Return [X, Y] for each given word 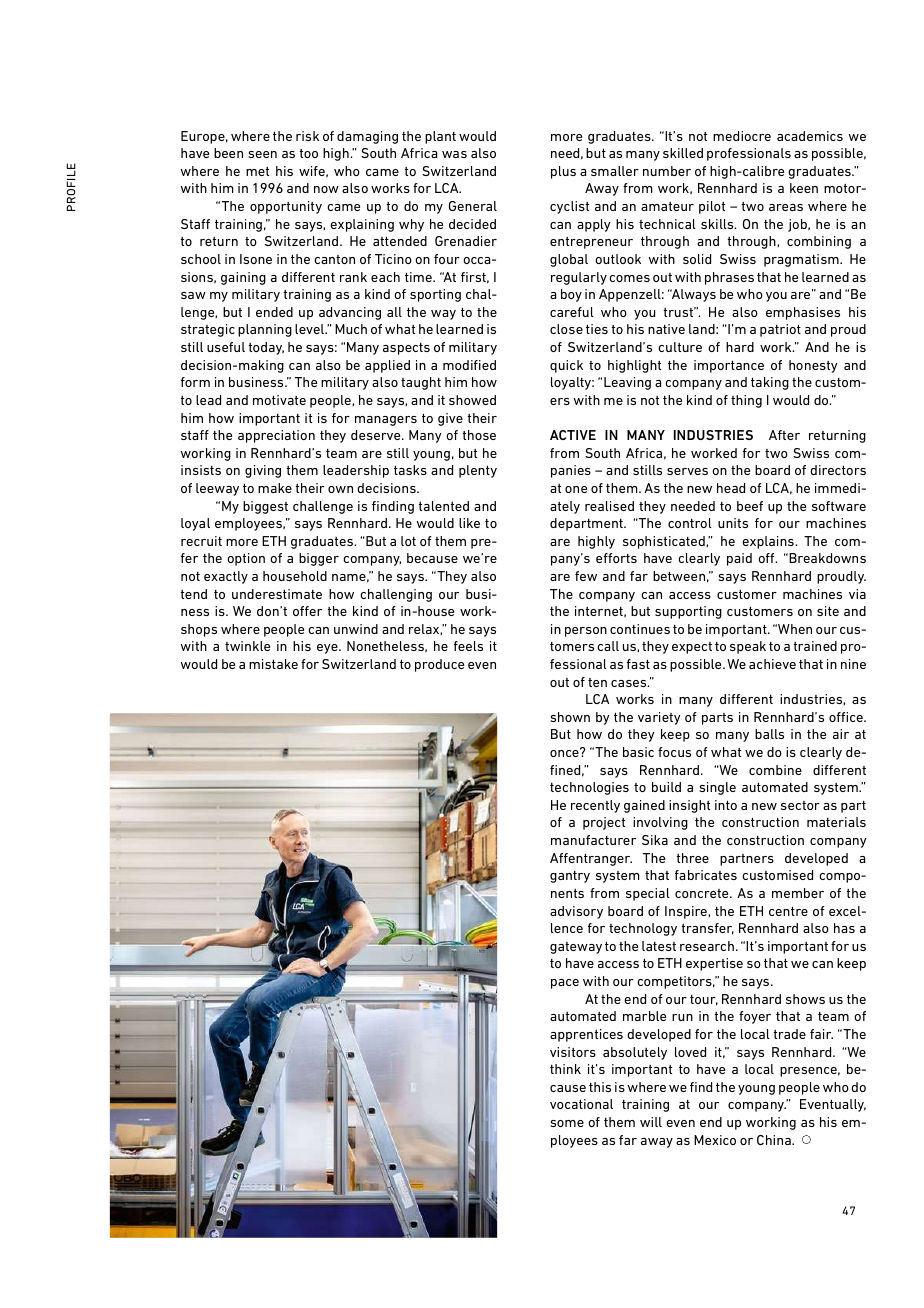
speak [748, 647]
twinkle [247, 646]
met [257, 171]
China [775, 1140]
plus [563, 172]
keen [804, 188]
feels [468, 646]
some [567, 1123]
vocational [581, 1104]
